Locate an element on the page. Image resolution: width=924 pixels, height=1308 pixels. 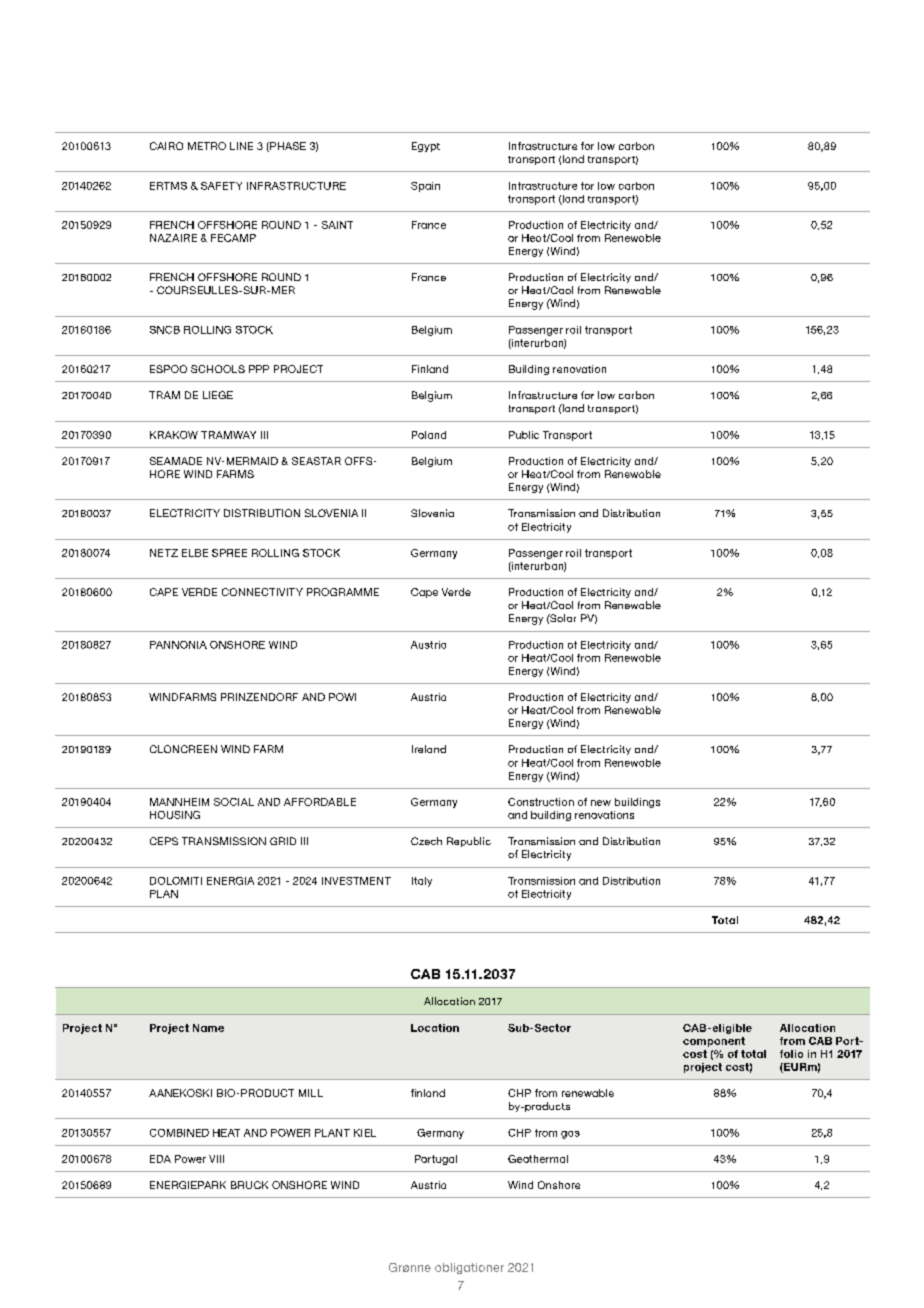
Egypt is located at coordinates (426, 147).
